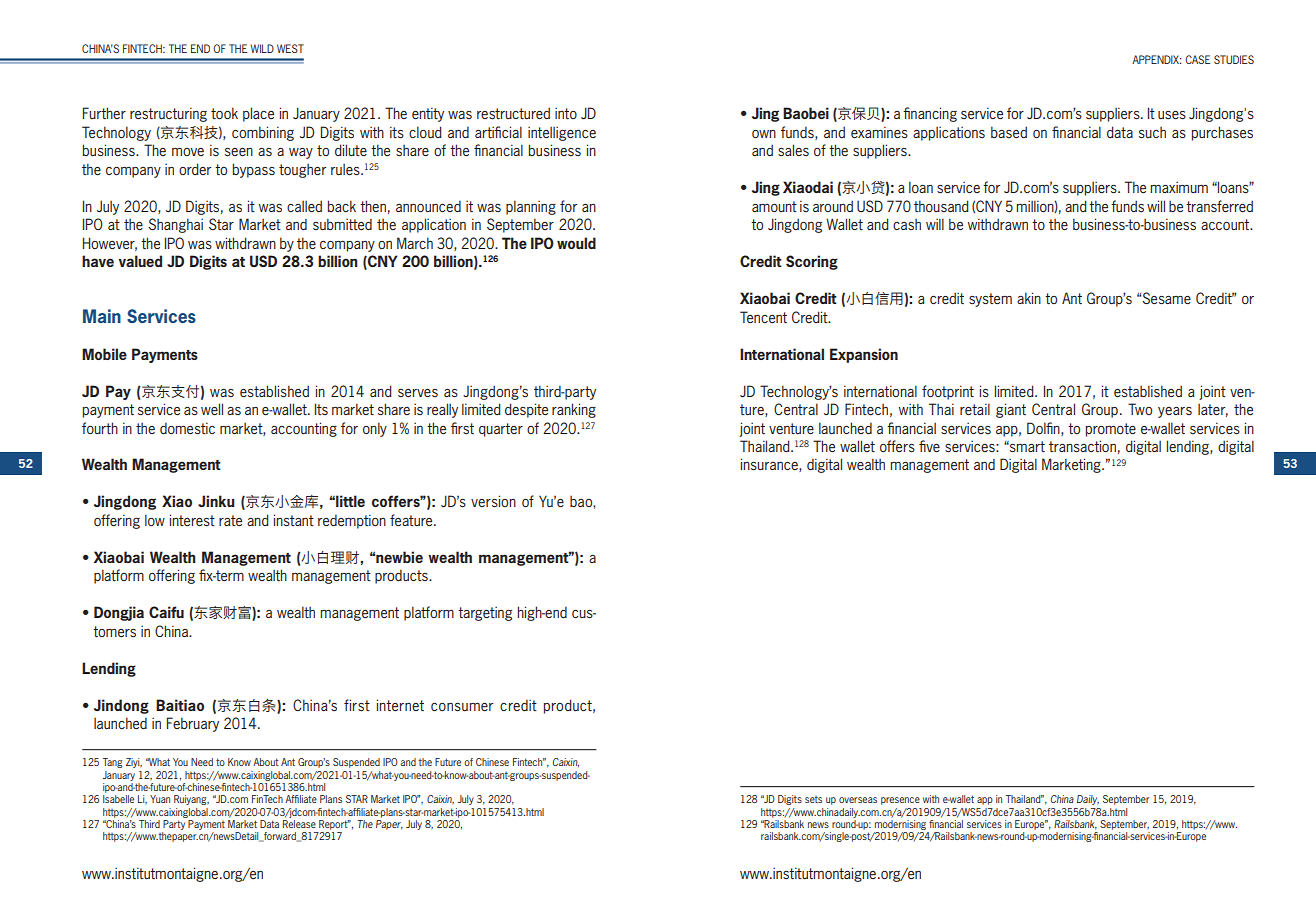 The image size is (1316, 904). Describe the element at coordinates (175, 225) in the document. I see `Shanghai` at that location.
